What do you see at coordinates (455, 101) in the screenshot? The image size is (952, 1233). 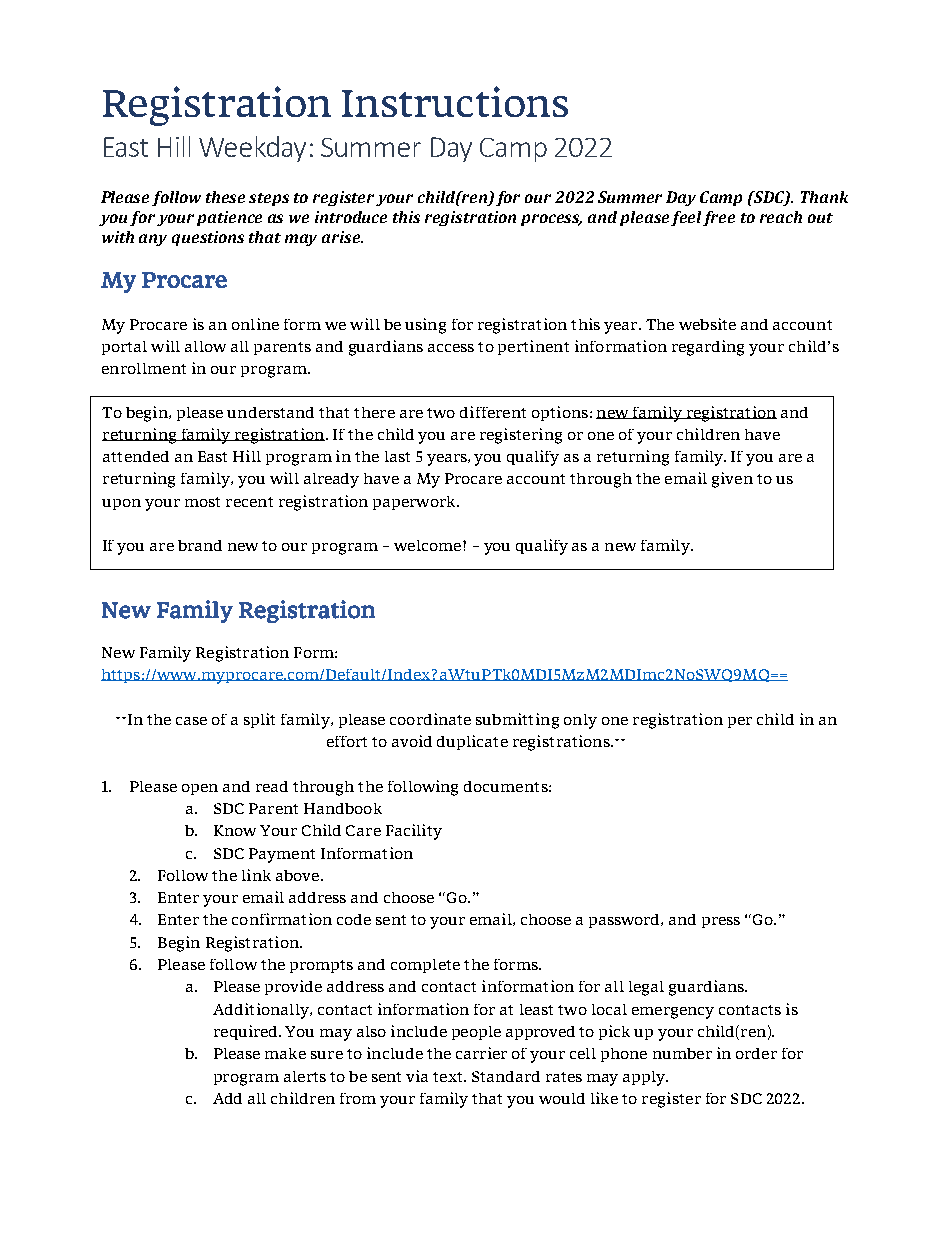 I see `Instructions` at bounding box center [455, 101].
